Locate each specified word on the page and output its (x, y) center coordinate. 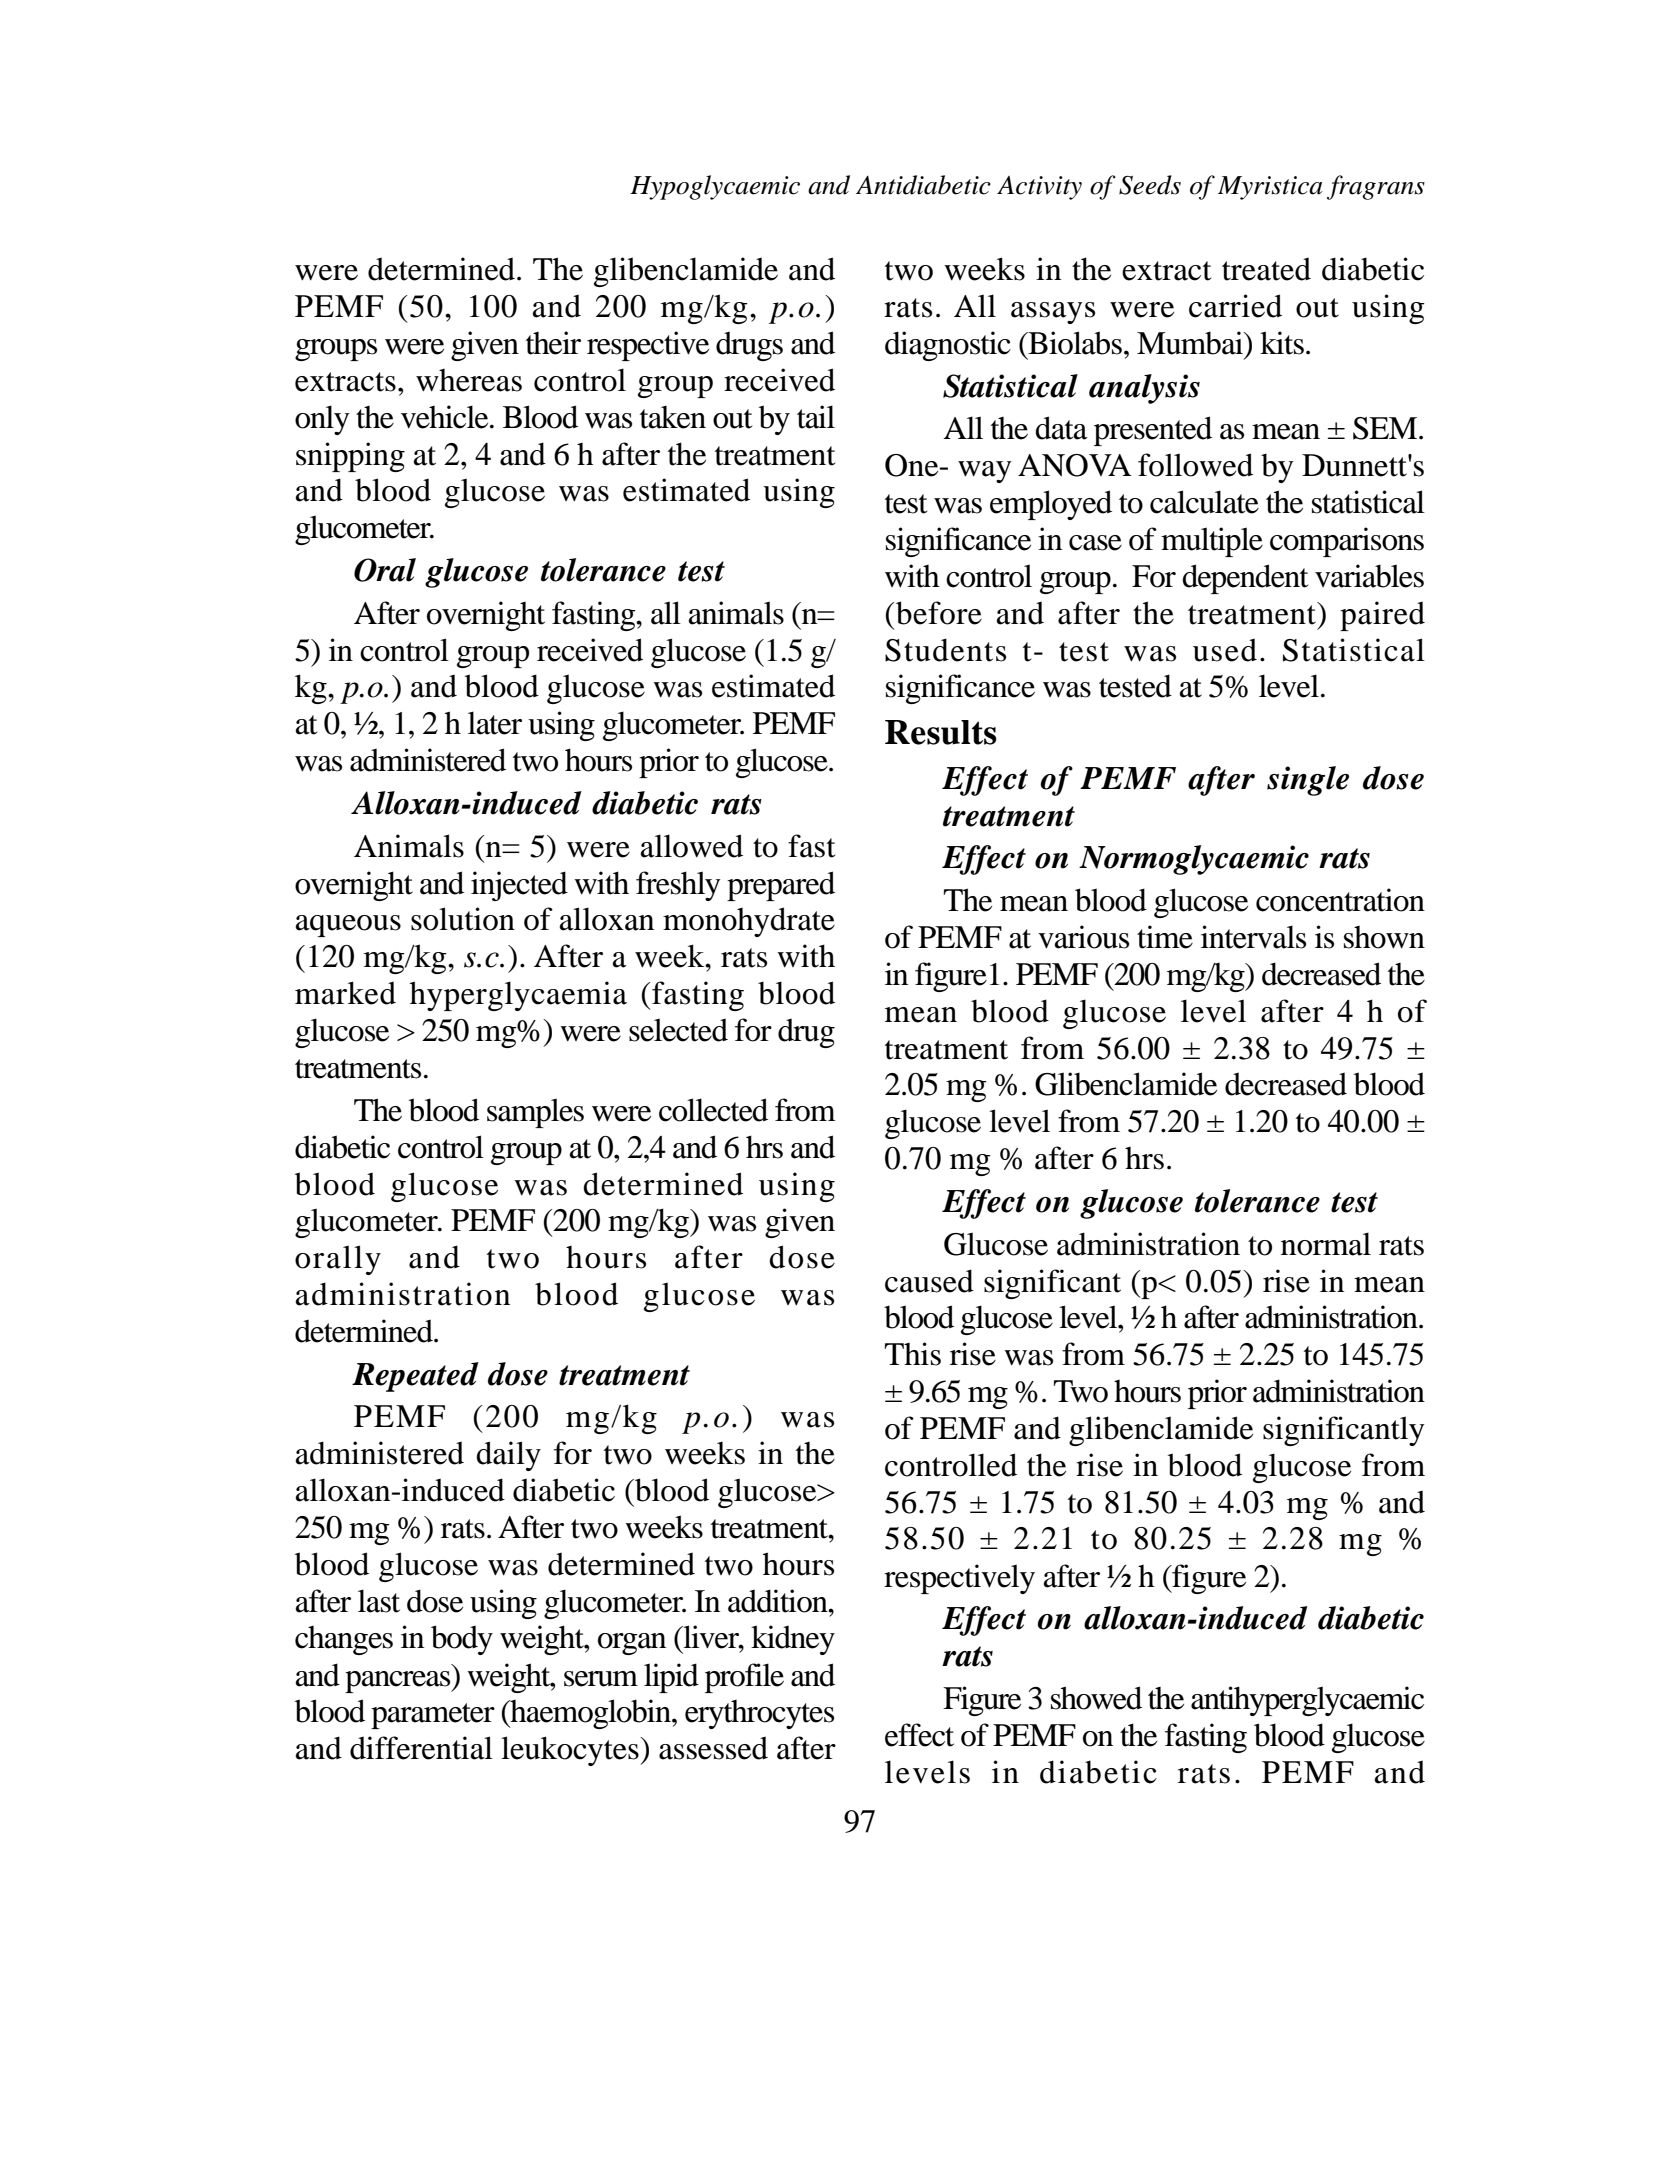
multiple (1212, 542)
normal (1326, 1244)
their (553, 343)
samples (535, 1113)
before (939, 613)
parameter (433, 1716)
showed (1096, 1698)
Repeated (415, 1377)
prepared (781, 886)
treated (1266, 269)
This (913, 1354)
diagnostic (948, 346)
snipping (350, 457)
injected (519, 886)
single (1308, 781)
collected (713, 1110)
